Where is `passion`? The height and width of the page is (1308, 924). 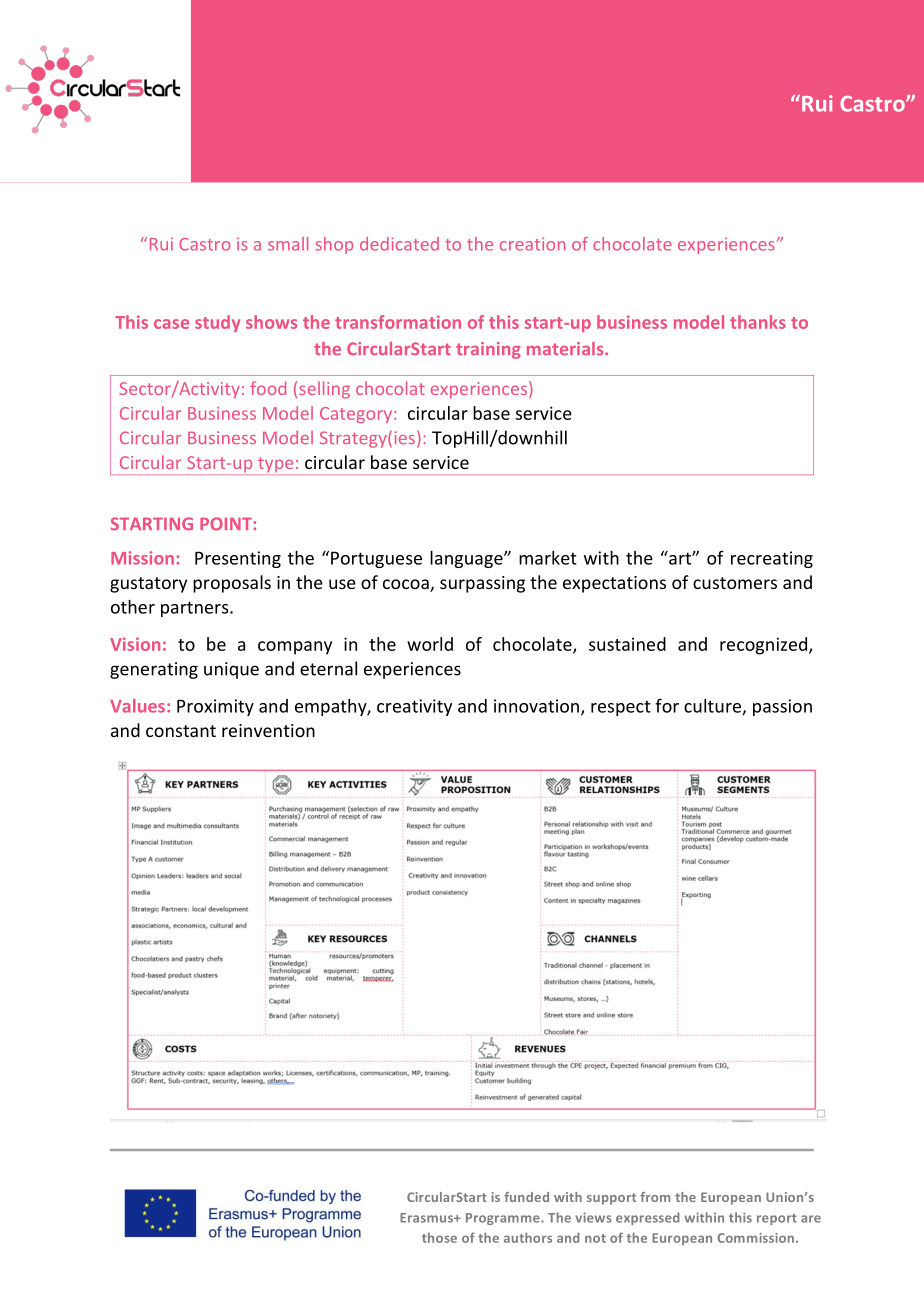 passion is located at coordinates (782, 707).
